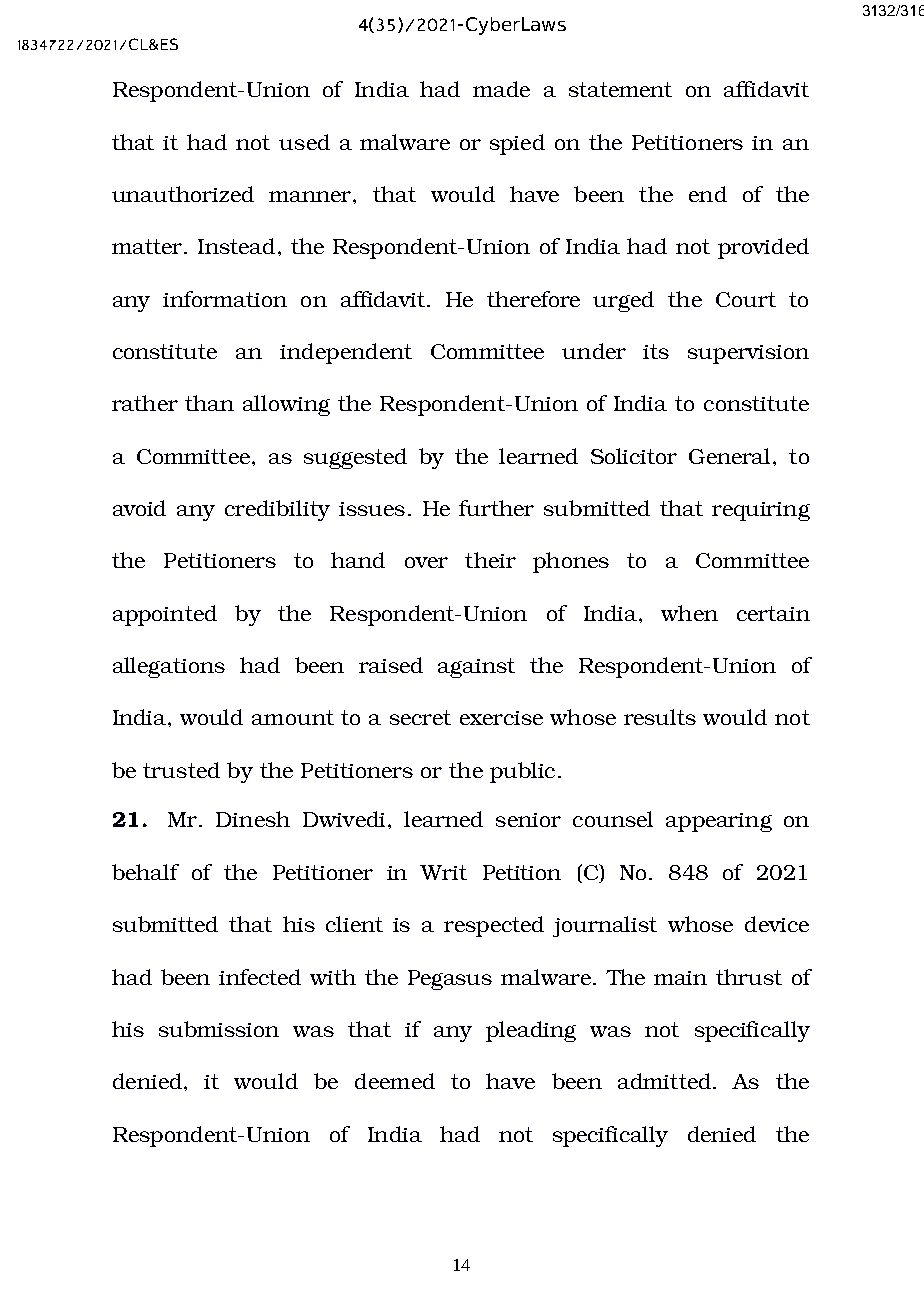 The image size is (924, 1308). What do you see at coordinates (219, 1029) in the document?
I see `submission` at bounding box center [219, 1029].
